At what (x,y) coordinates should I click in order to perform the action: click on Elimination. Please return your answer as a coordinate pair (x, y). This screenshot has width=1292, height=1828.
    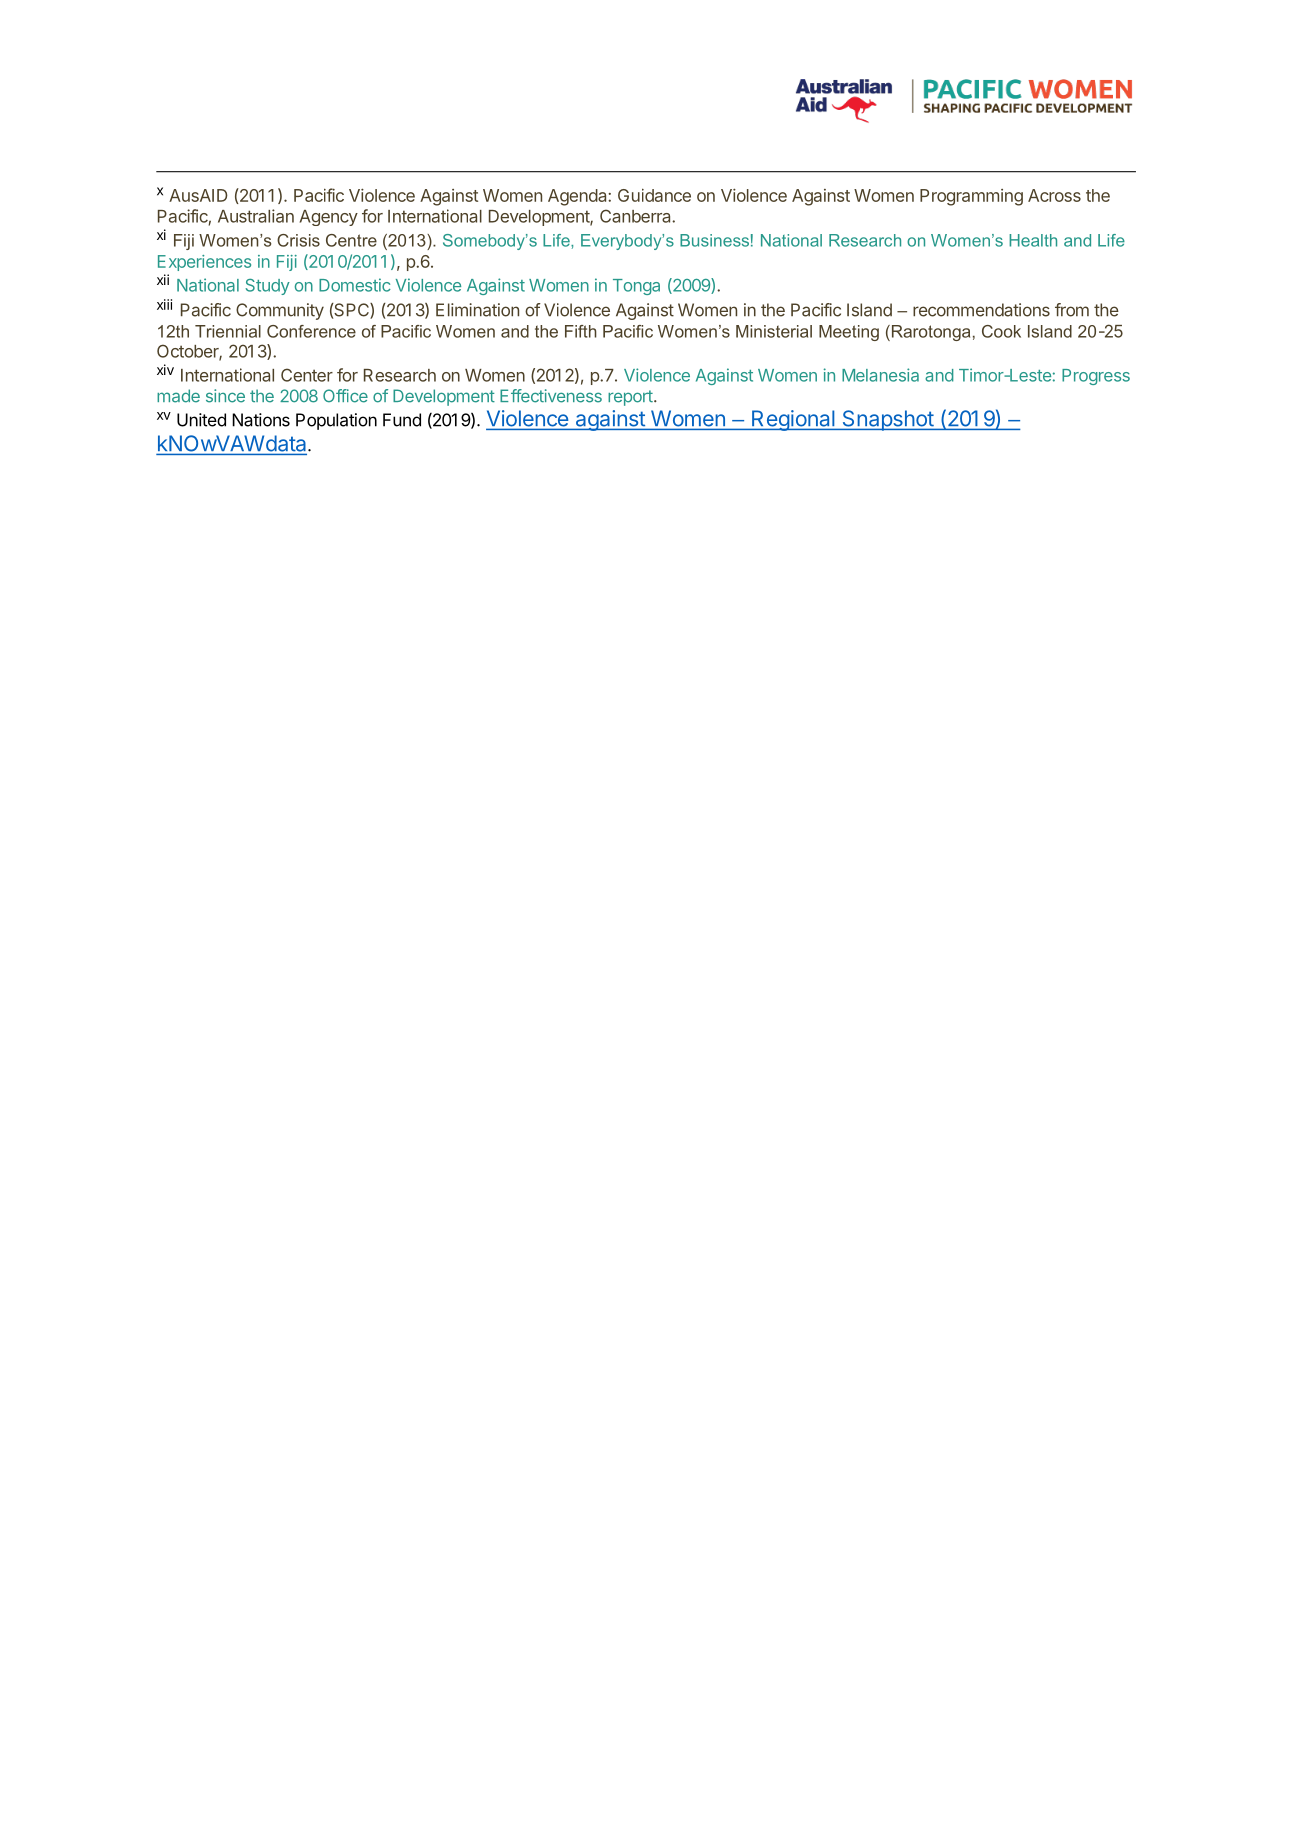
    Looking at the image, I should click on (477, 310).
